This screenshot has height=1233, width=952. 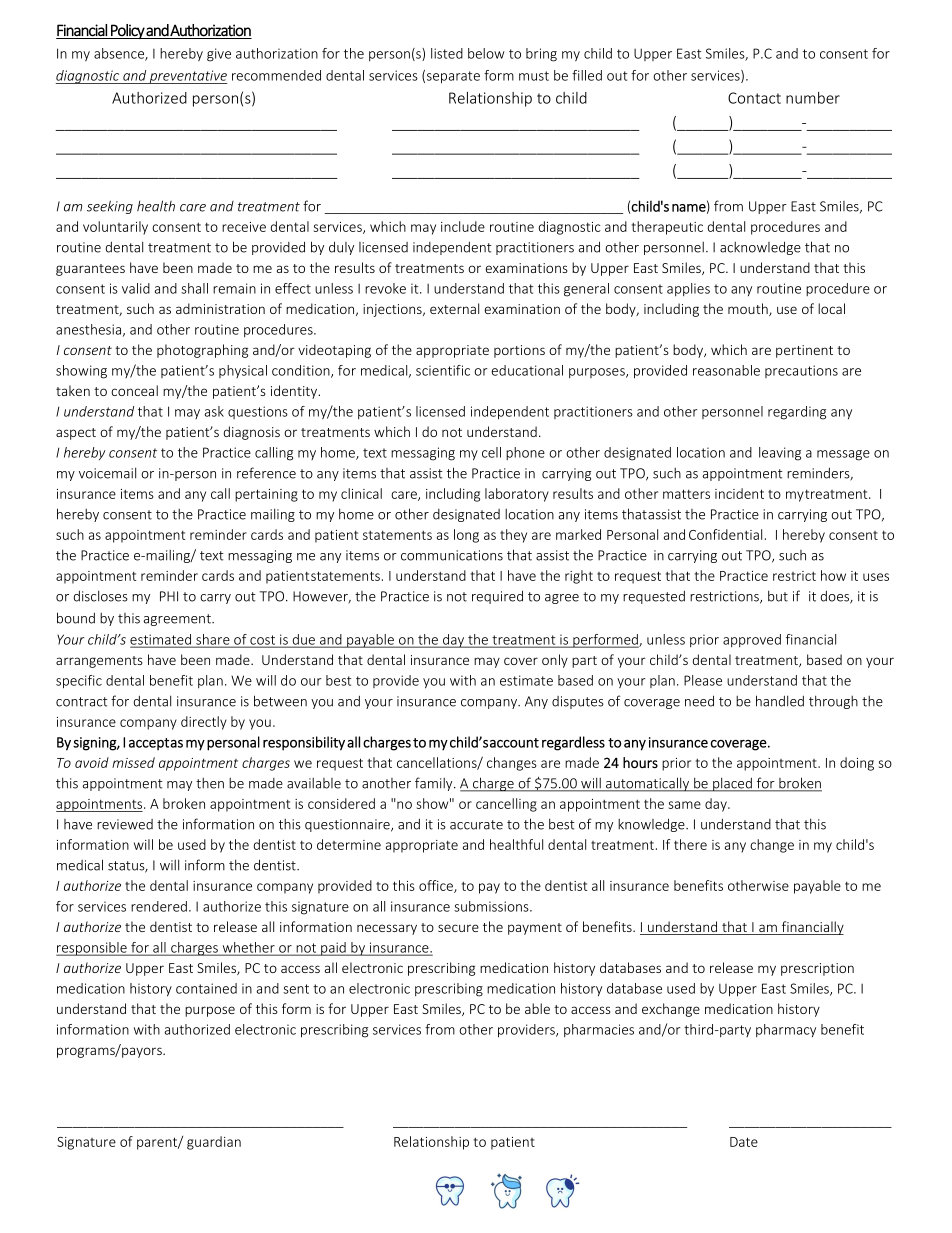 What do you see at coordinates (486, 53) in the screenshot?
I see `below` at bounding box center [486, 53].
